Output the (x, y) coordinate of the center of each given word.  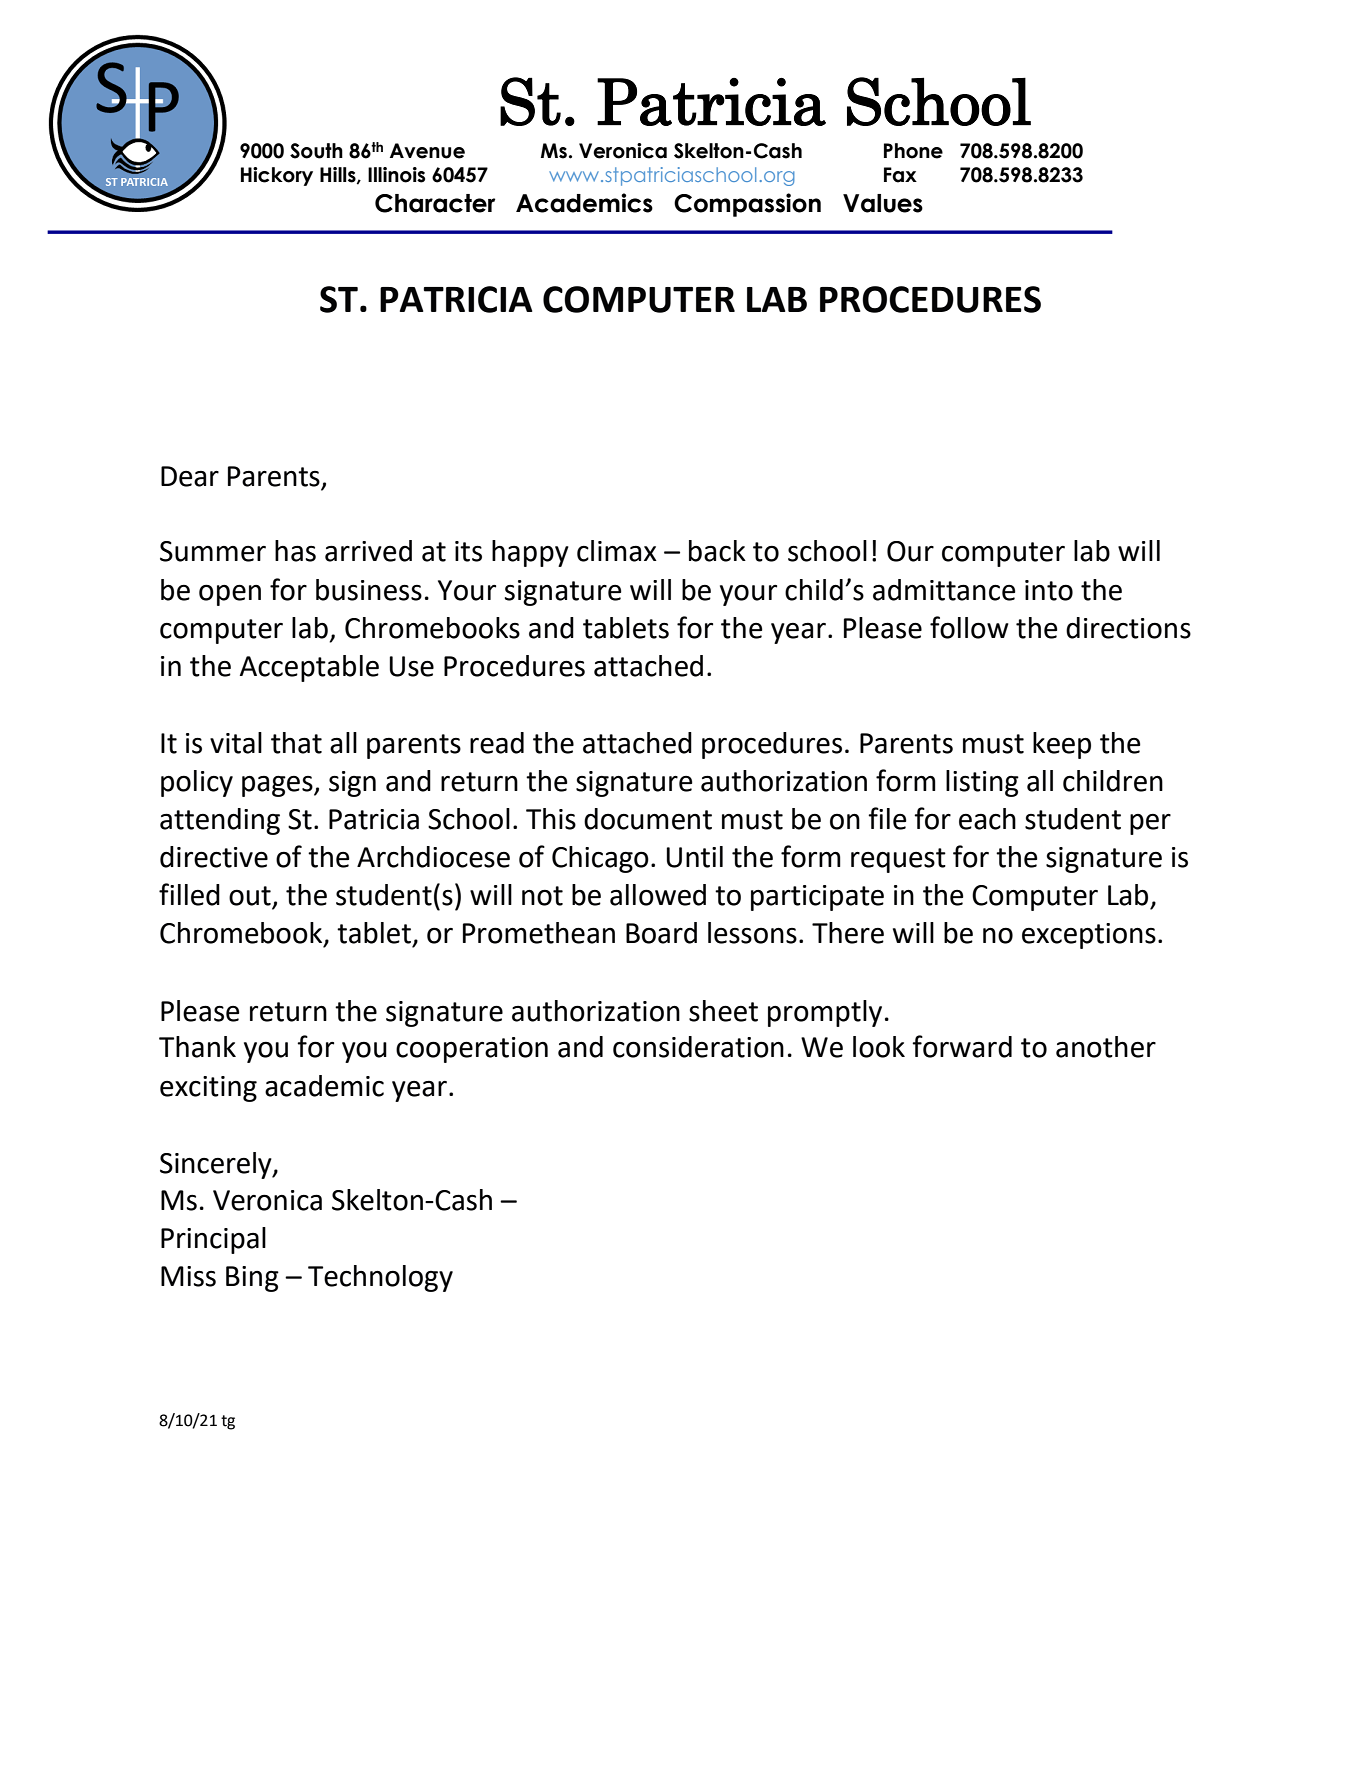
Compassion (747, 205)
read (497, 743)
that (296, 743)
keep (1062, 745)
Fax (900, 175)
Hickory (277, 176)
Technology (380, 1278)
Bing (252, 1279)
